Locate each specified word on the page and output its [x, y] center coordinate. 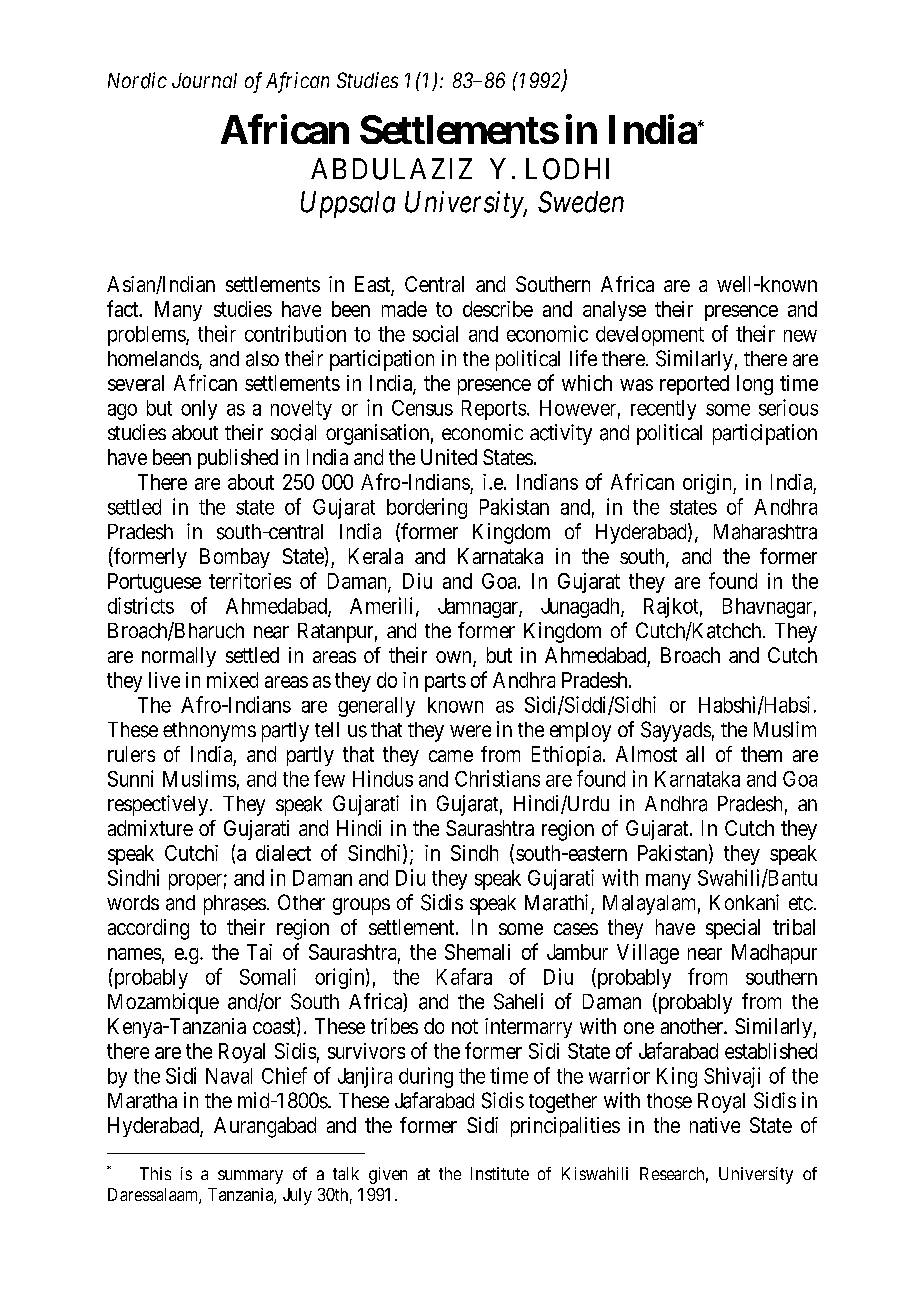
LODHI [567, 169]
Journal [204, 80]
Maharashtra [765, 532]
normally [179, 657]
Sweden [581, 202]
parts [445, 682]
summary [250, 1177]
